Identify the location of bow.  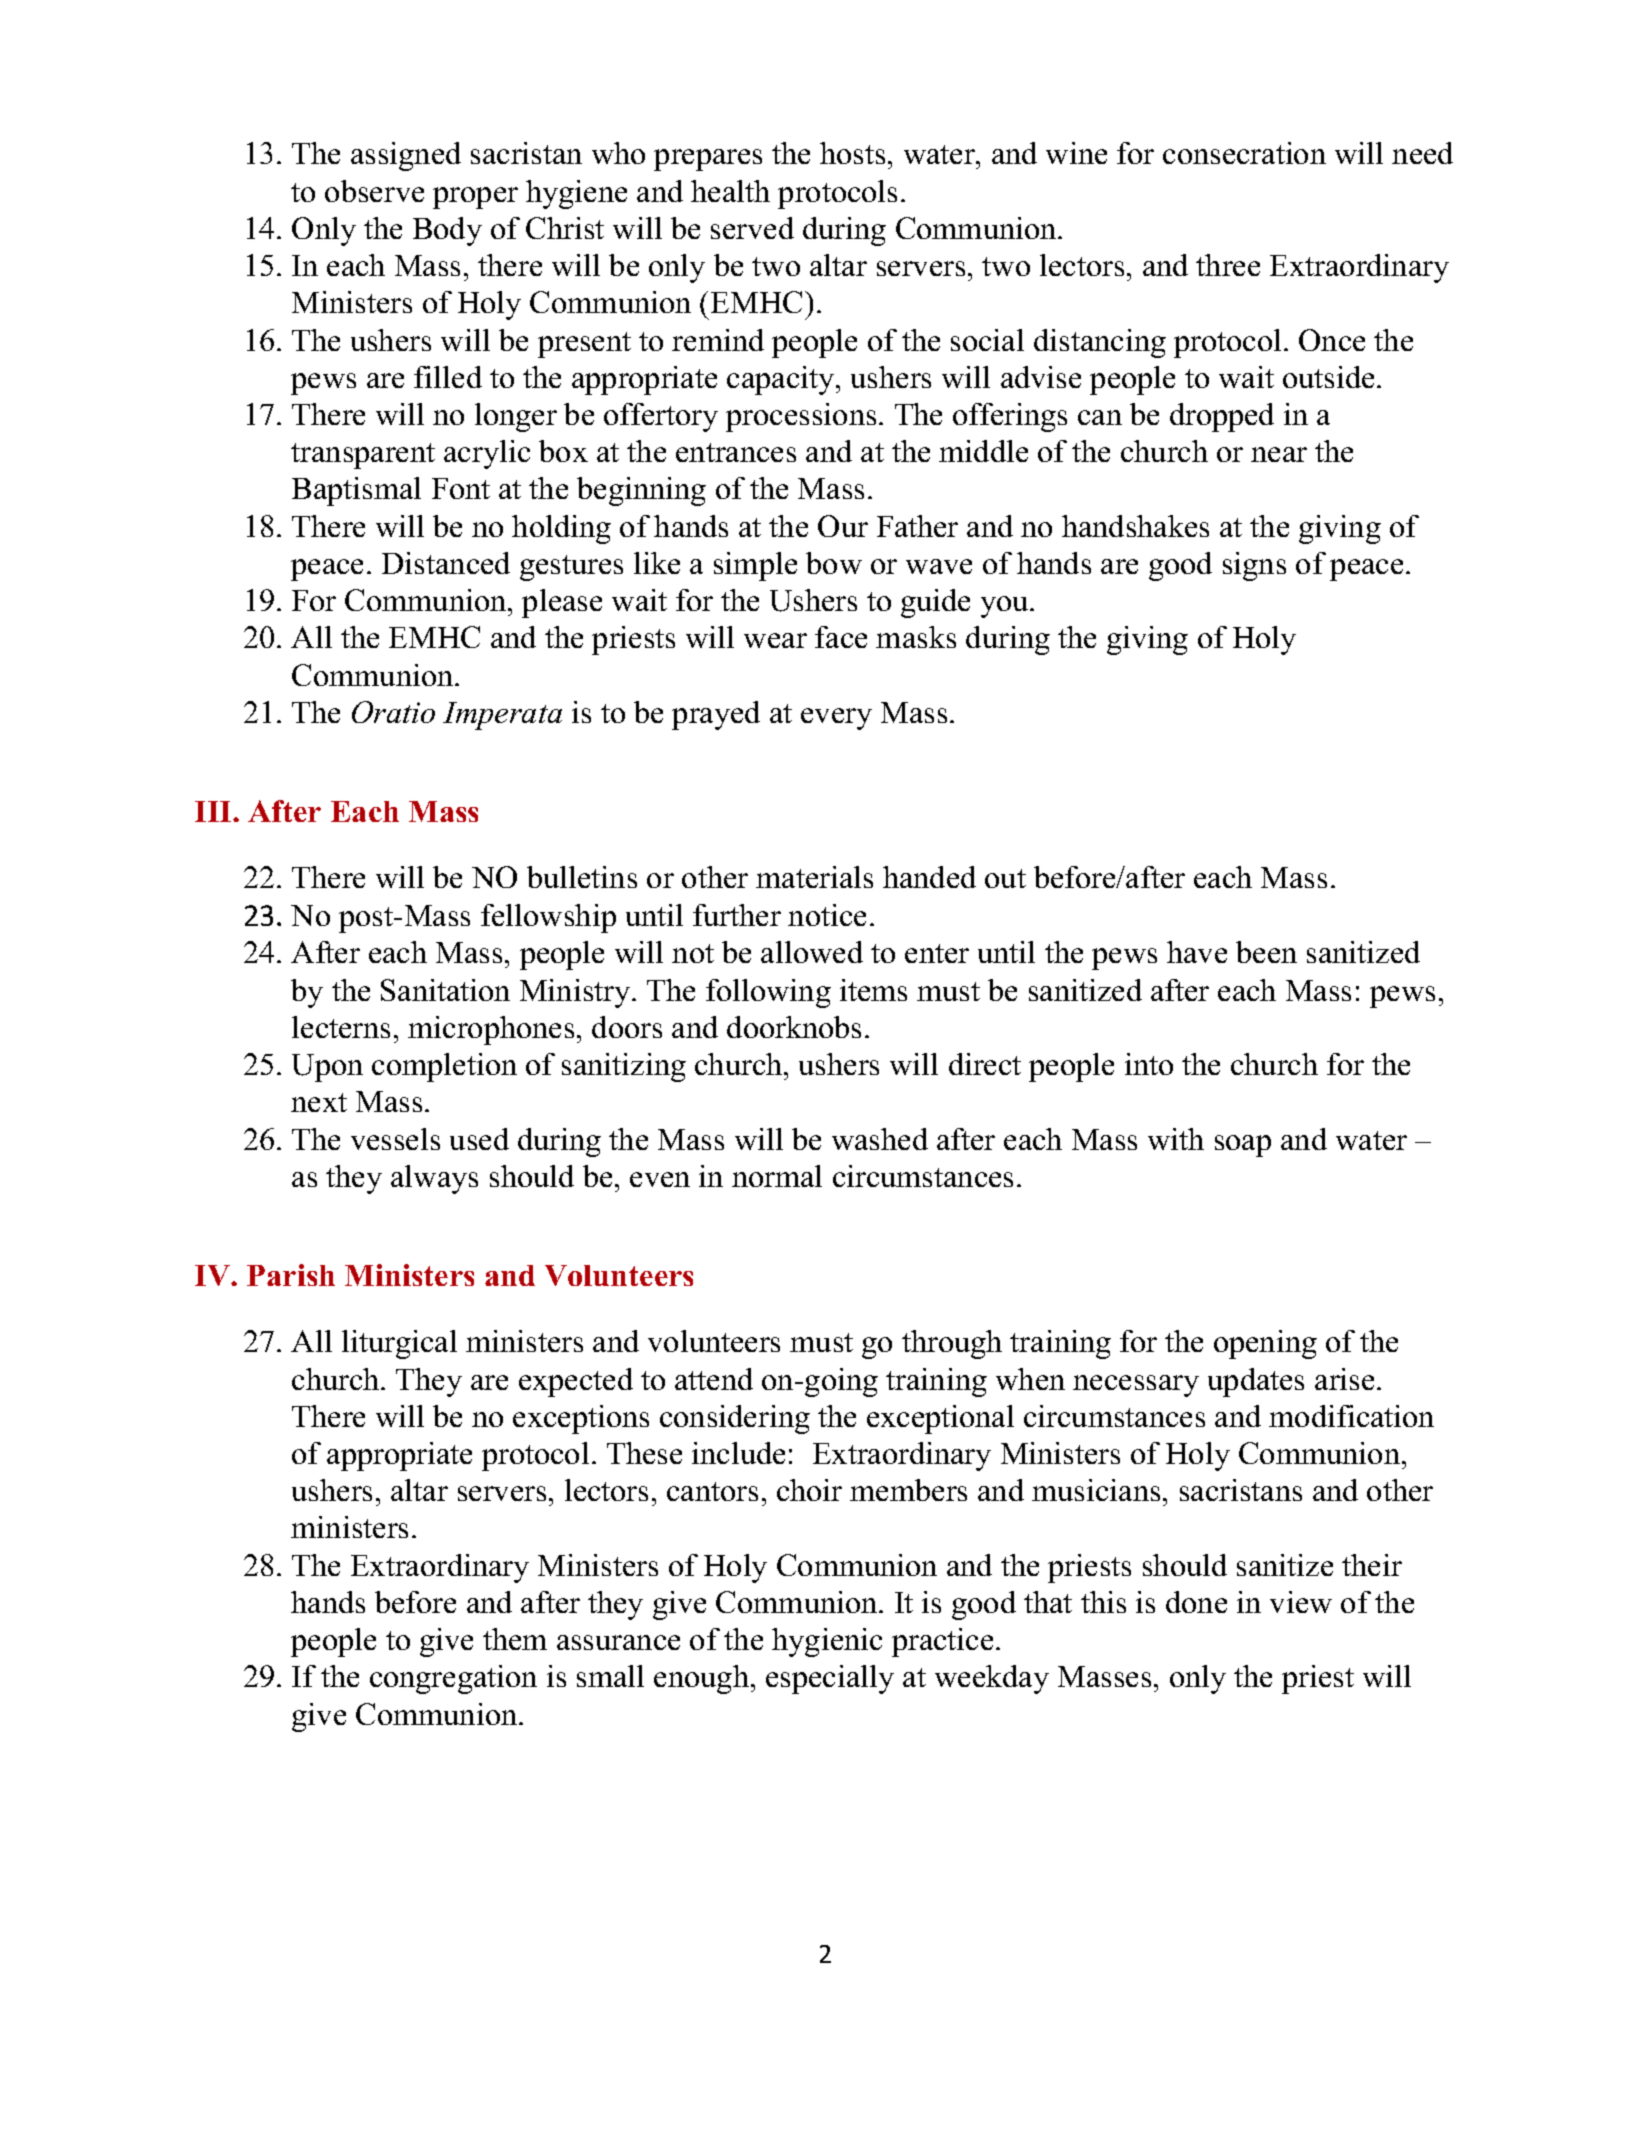
(834, 563).
